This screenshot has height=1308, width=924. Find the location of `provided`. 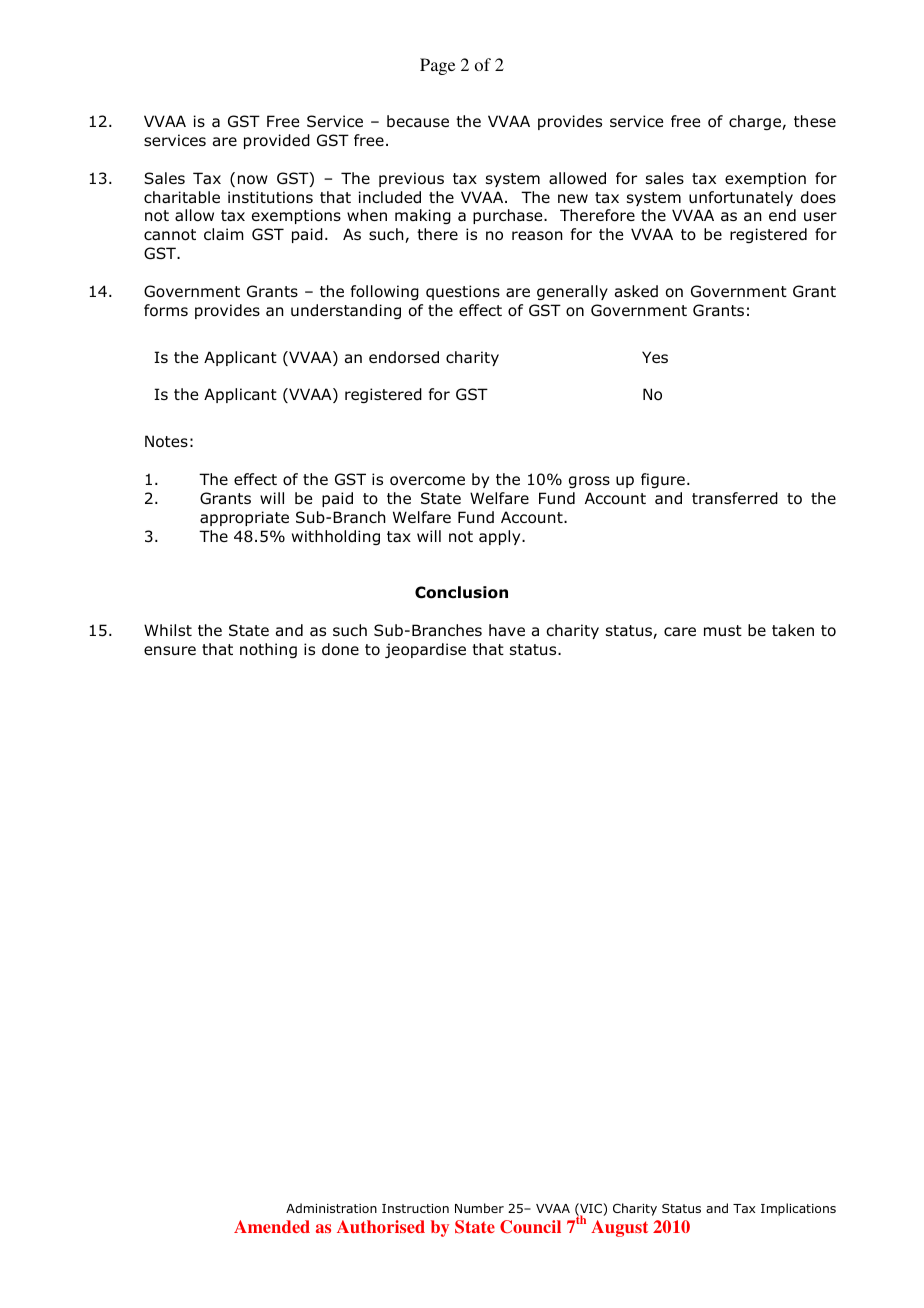

provided is located at coordinates (277, 141).
